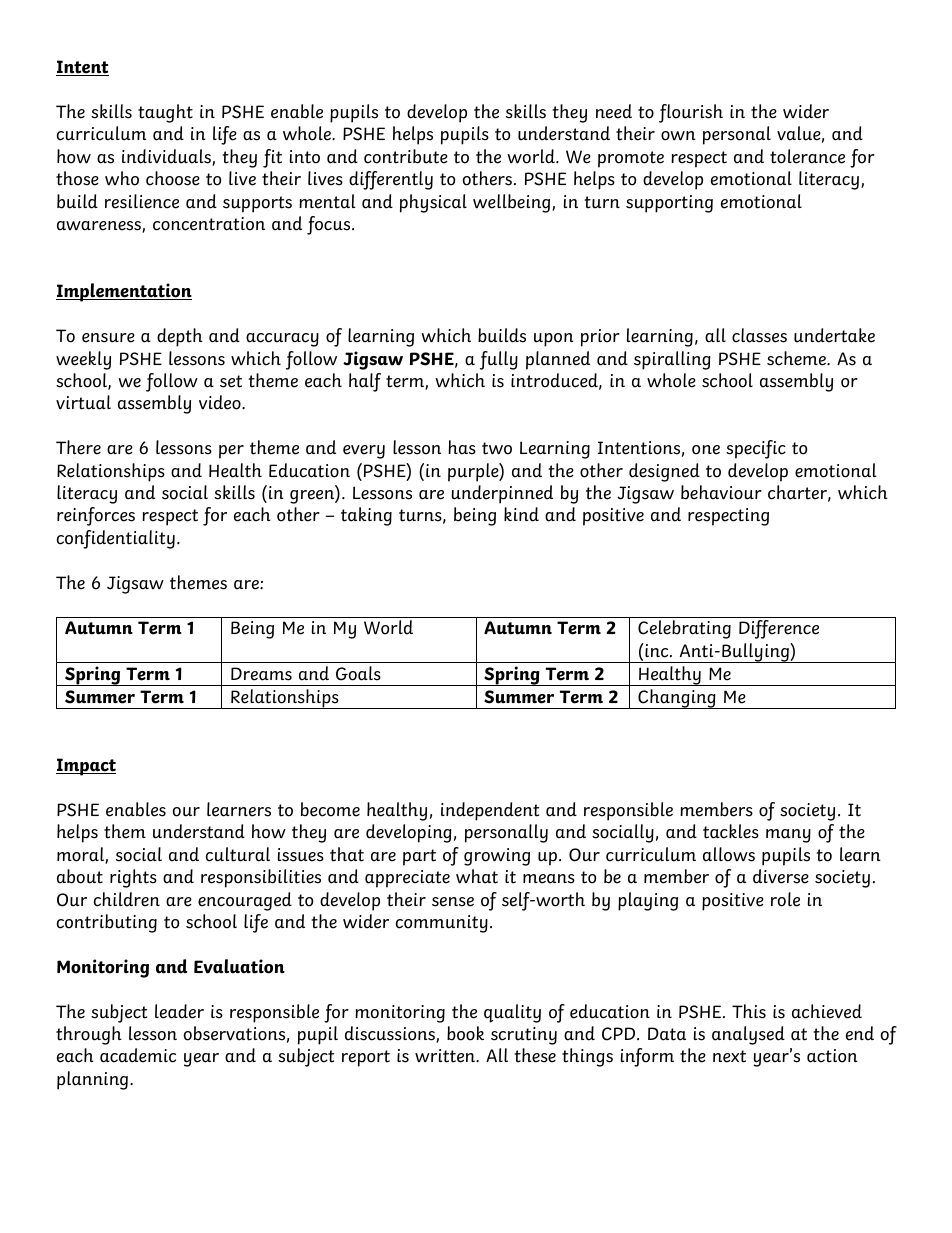 This screenshot has width=952, height=1233. I want to click on inc, so click(657, 650).
